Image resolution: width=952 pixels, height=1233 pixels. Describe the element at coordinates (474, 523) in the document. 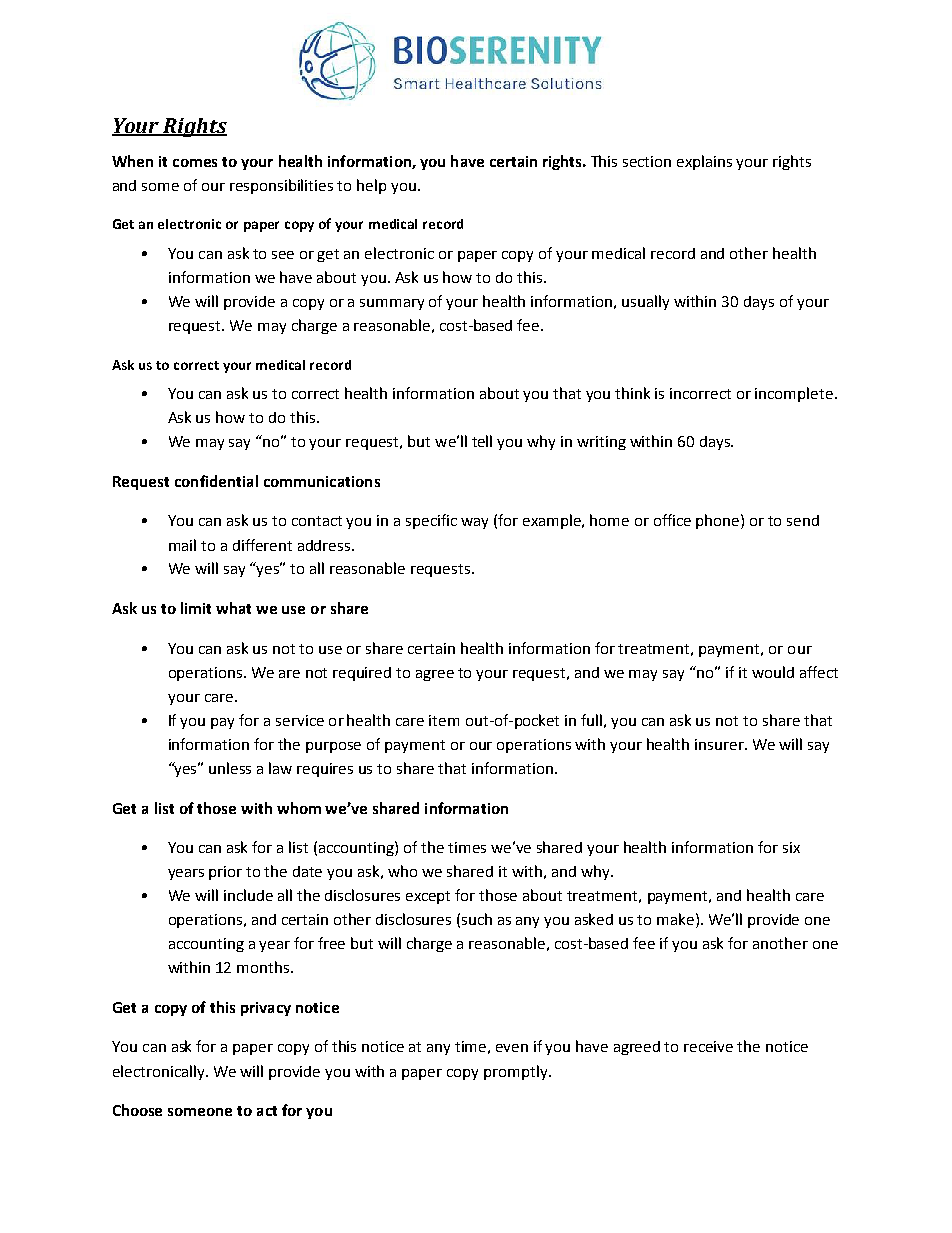

I see `way` at that location.
